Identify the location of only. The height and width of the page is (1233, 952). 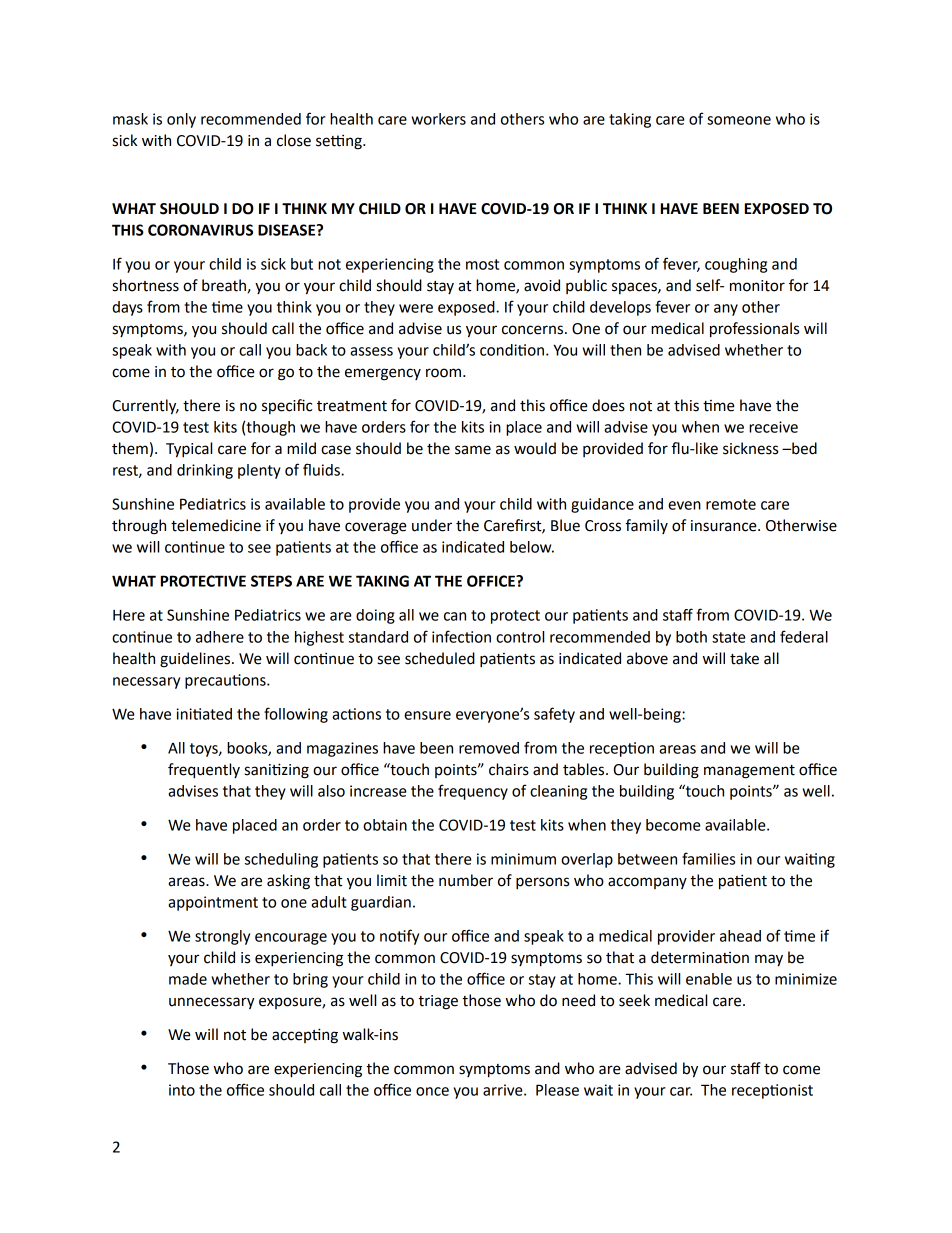
(181, 120).
